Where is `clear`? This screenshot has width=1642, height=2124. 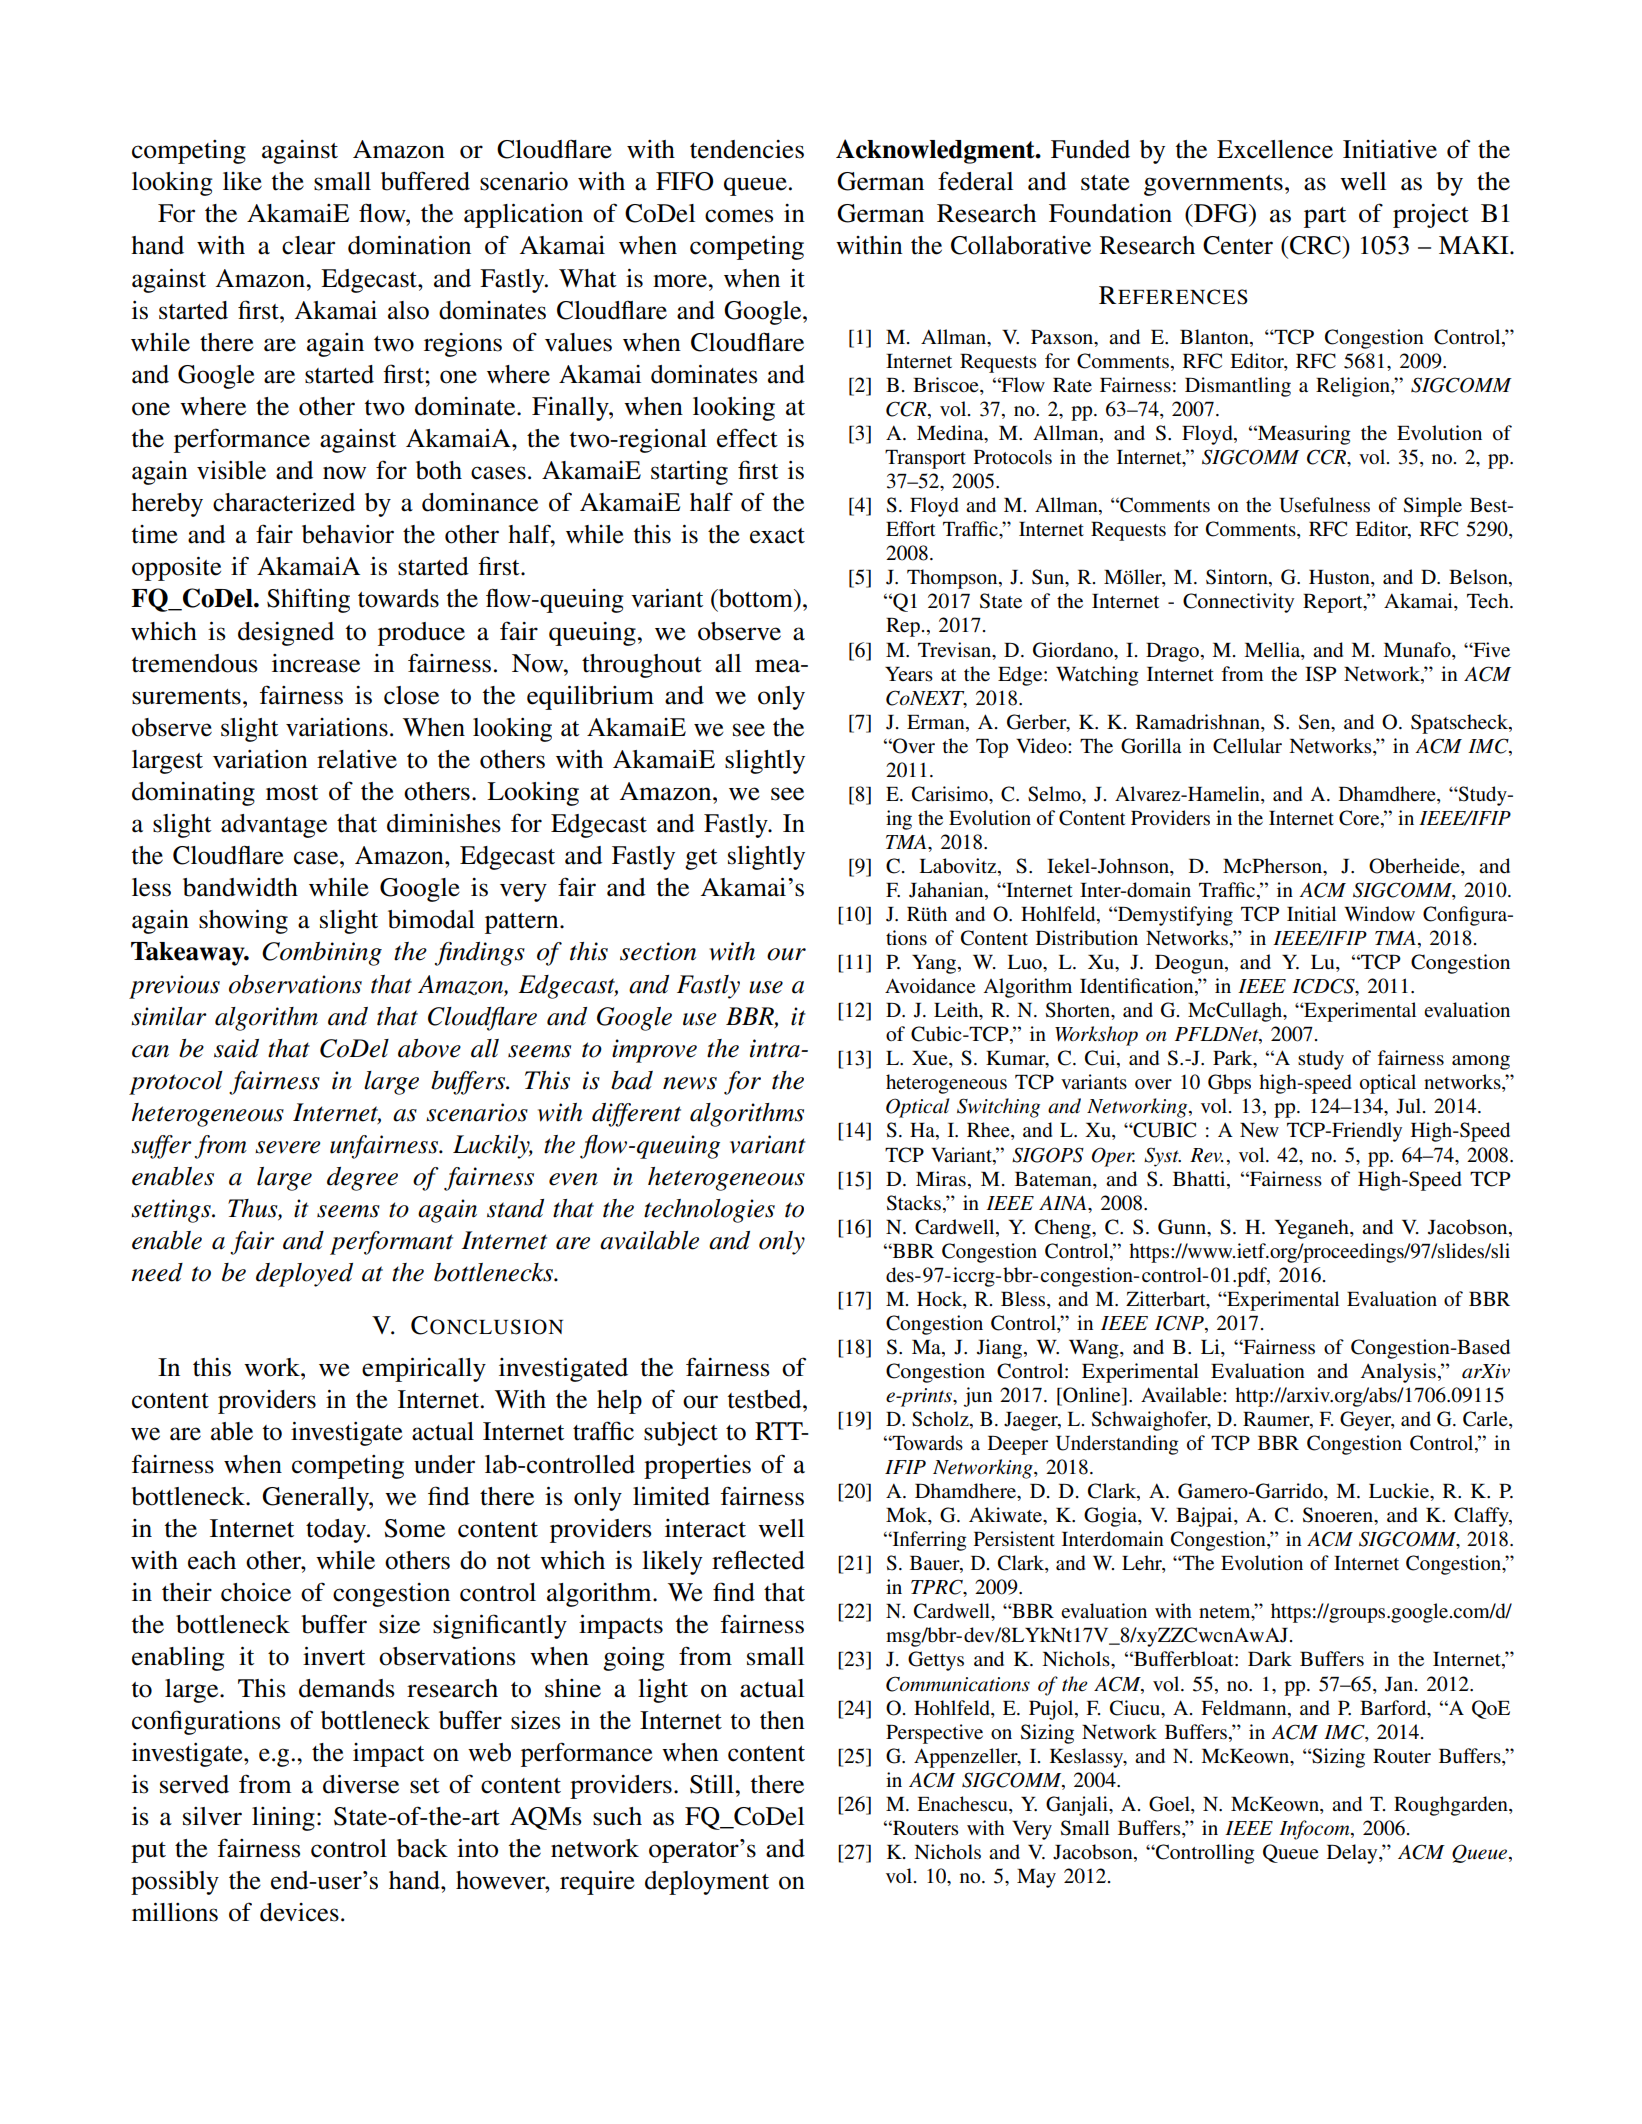
clear is located at coordinates (308, 245).
